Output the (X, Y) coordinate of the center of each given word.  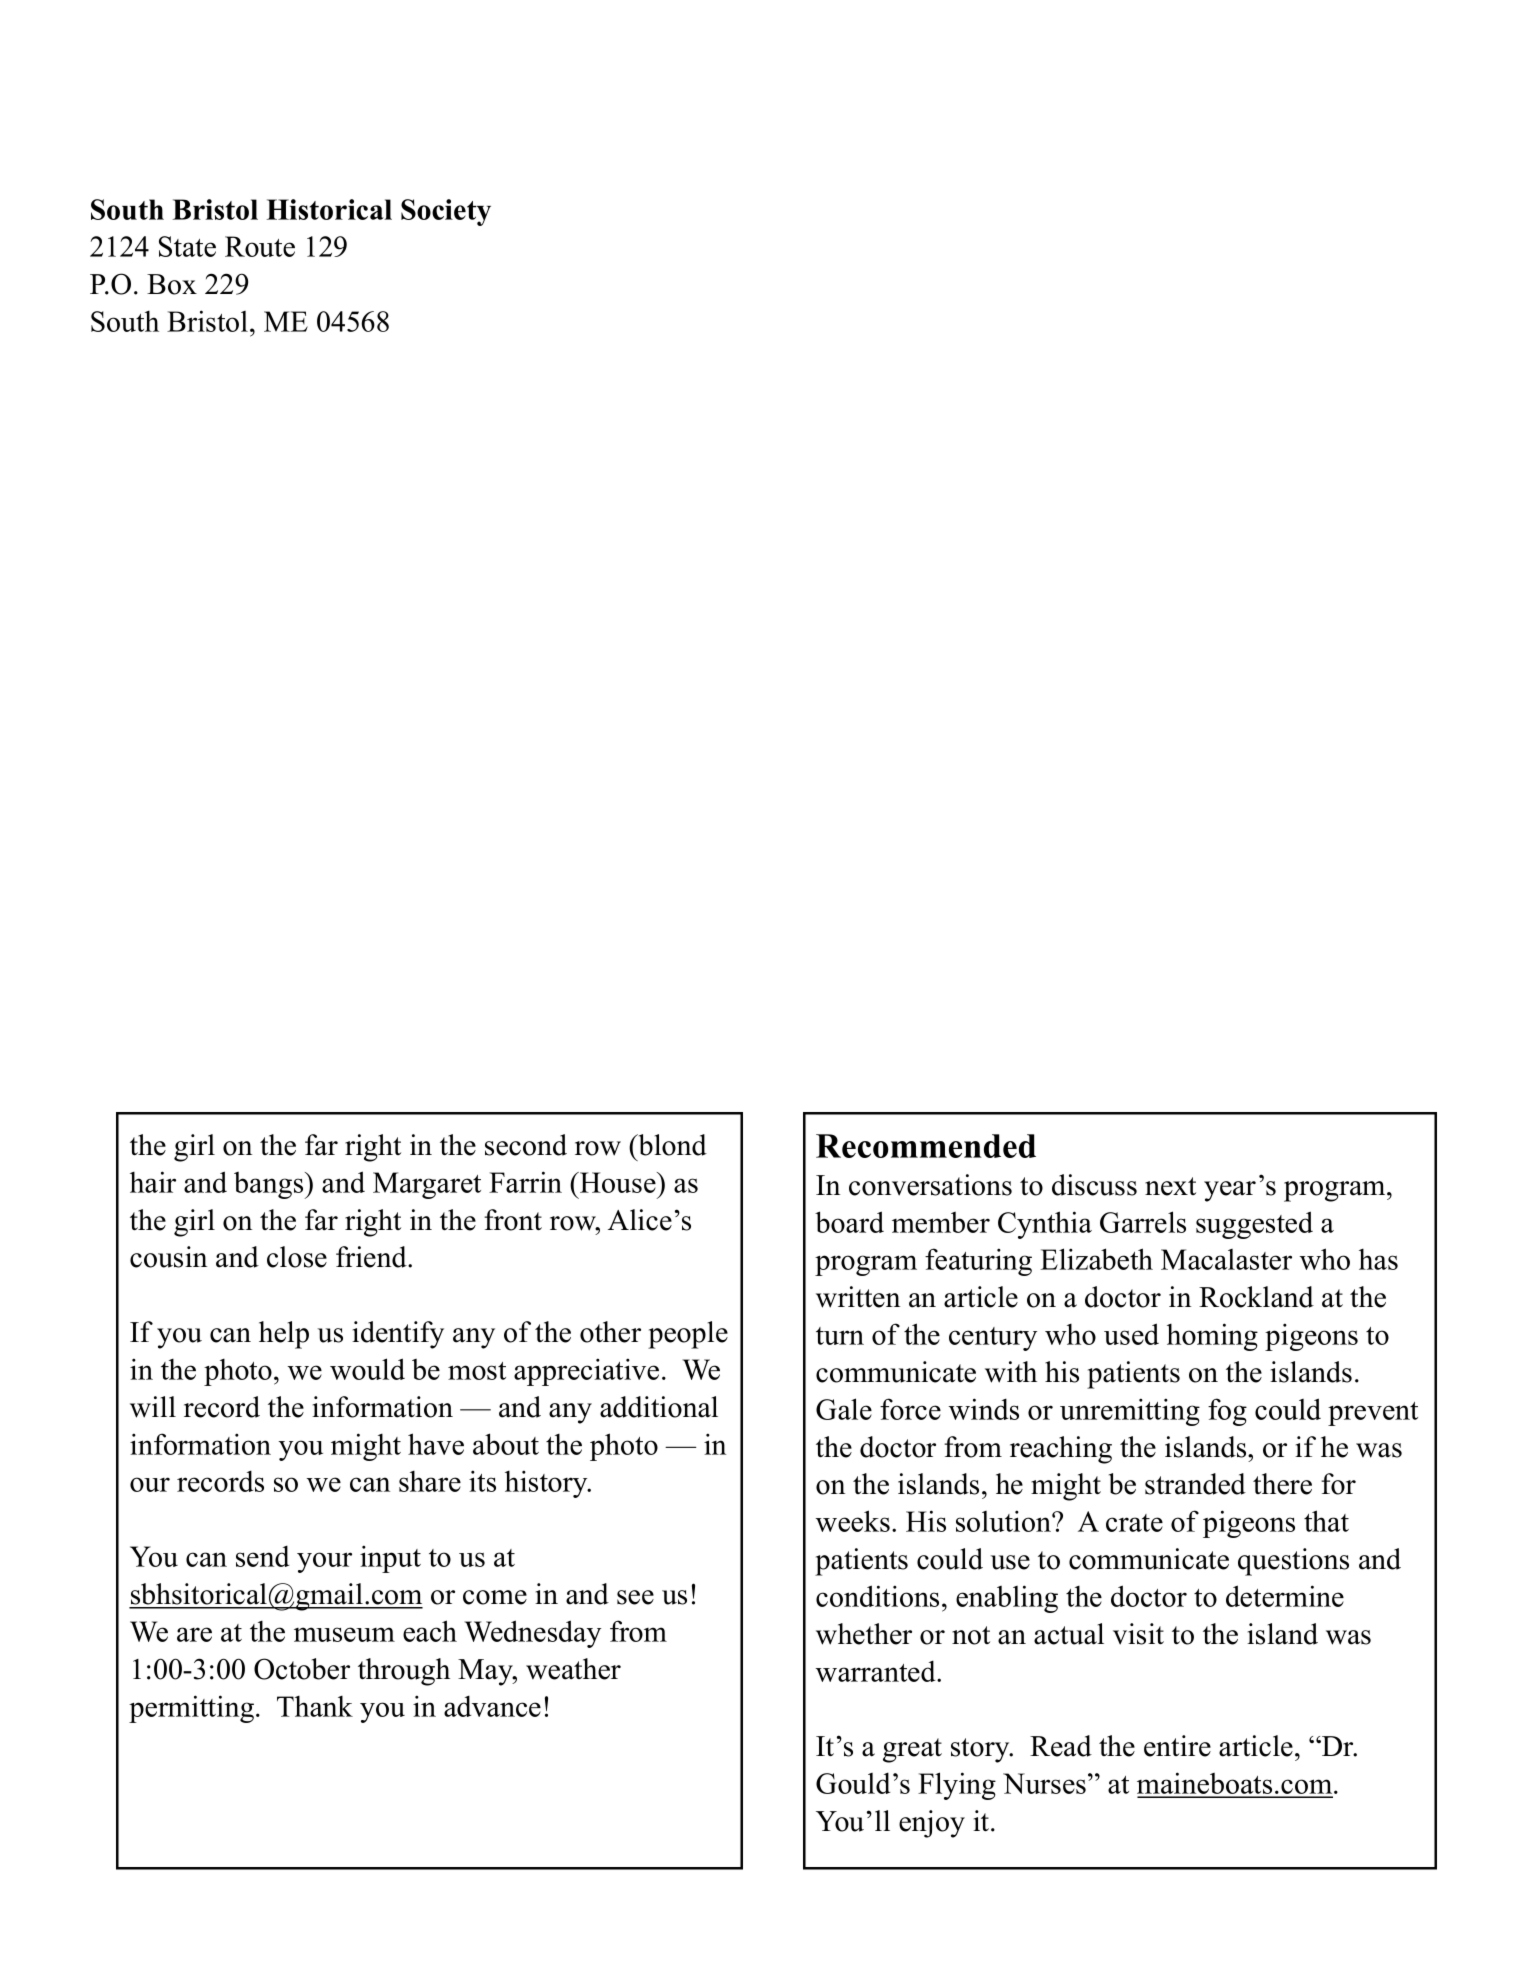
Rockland (1256, 1297)
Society (446, 212)
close (297, 1257)
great (912, 1750)
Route (260, 246)
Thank (315, 1706)
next (1170, 1186)
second (526, 1145)
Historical (329, 209)
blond (671, 1145)
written (858, 1297)
